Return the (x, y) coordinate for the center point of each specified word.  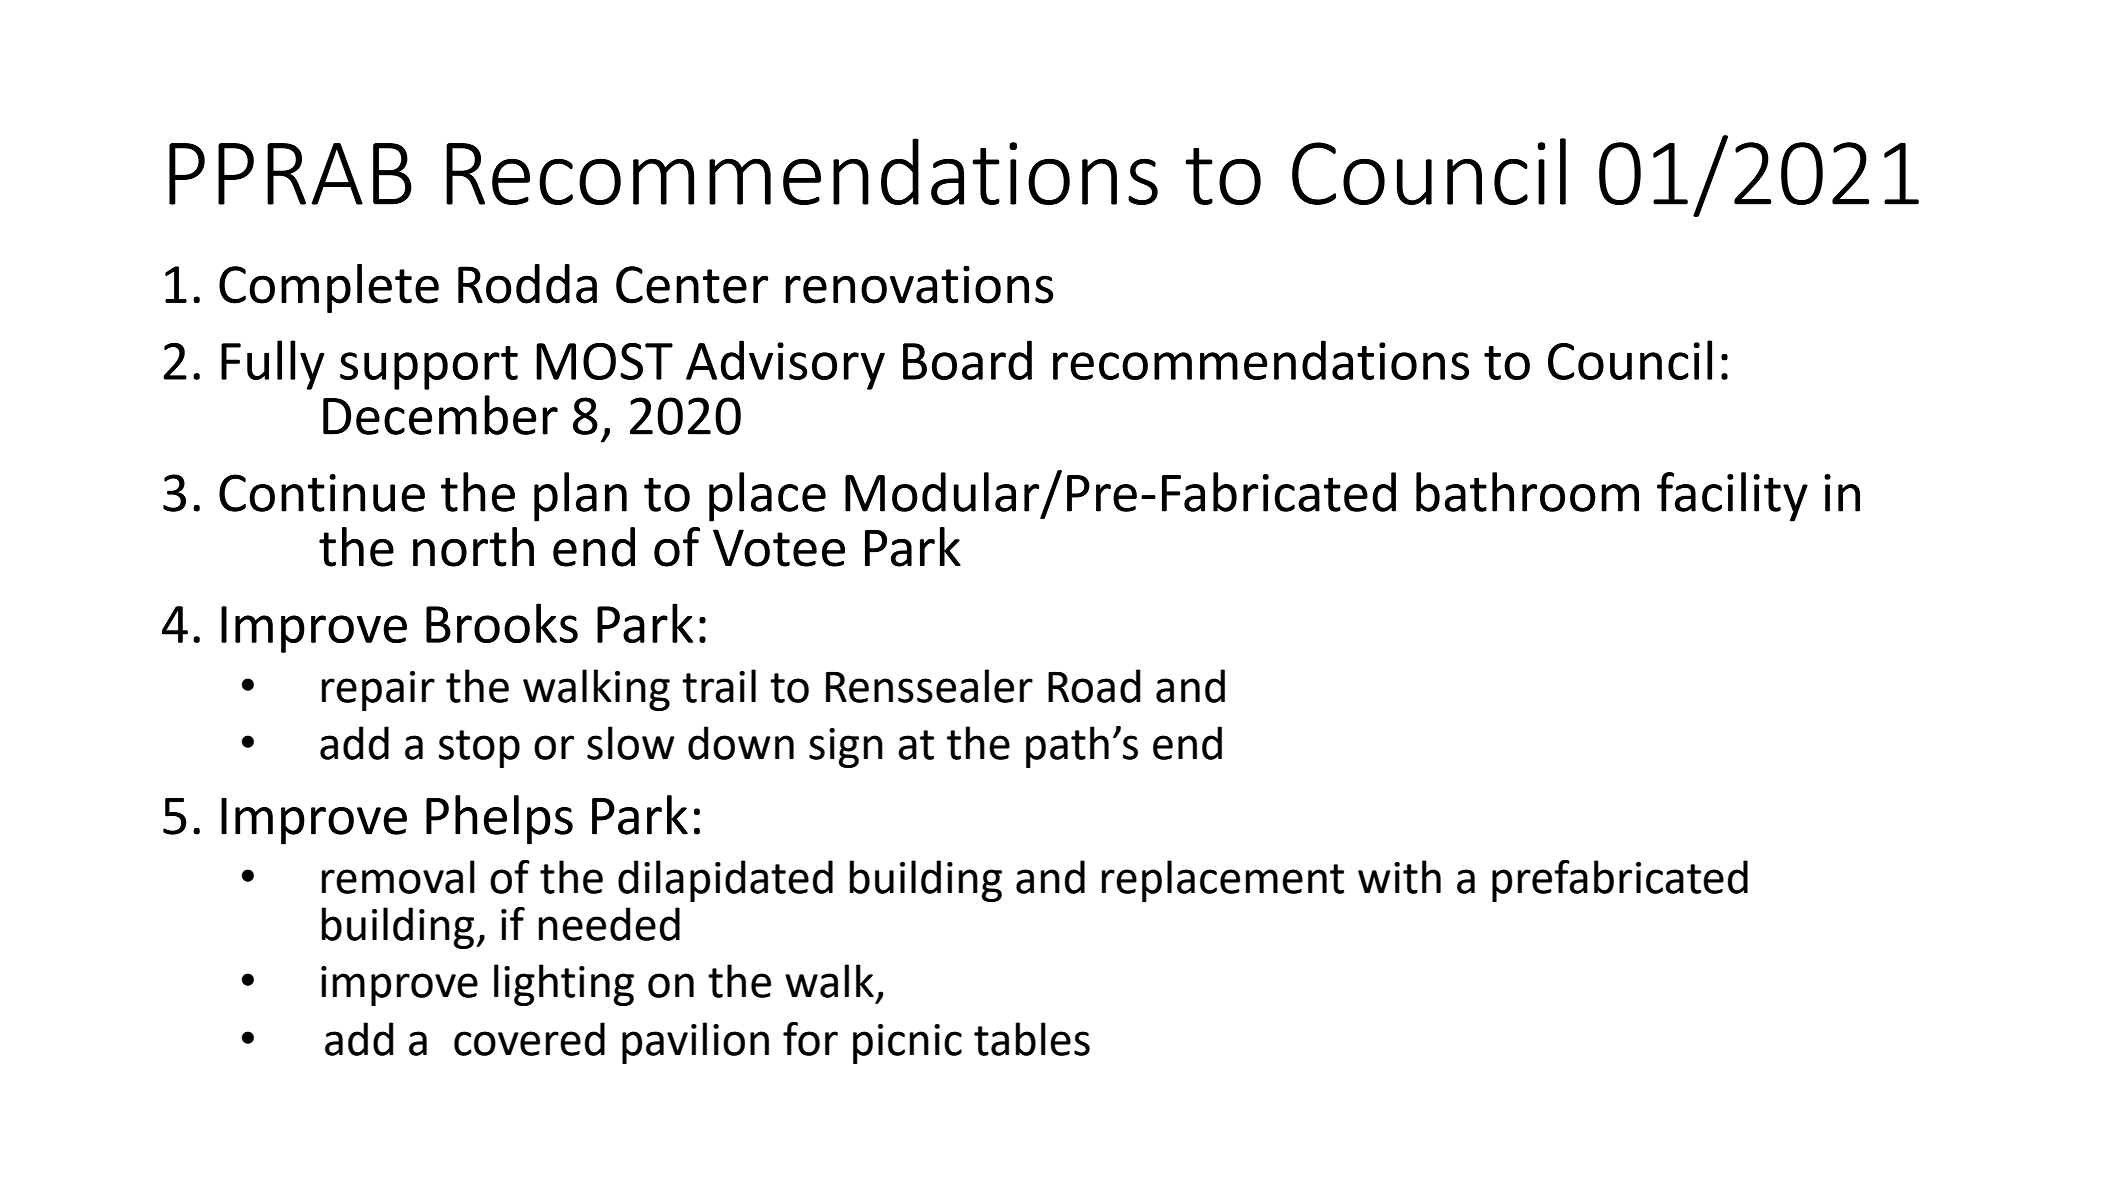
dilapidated (725, 881)
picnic (907, 1044)
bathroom (1527, 492)
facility (1732, 497)
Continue (322, 493)
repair (378, 691)
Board (967, 360)
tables (1032, 1039)
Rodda (527, 284)
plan (580, 497)
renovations (919, 284)
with (1399, 877)
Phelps (499, 820)
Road (1094, 686)
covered (529, 1039)
